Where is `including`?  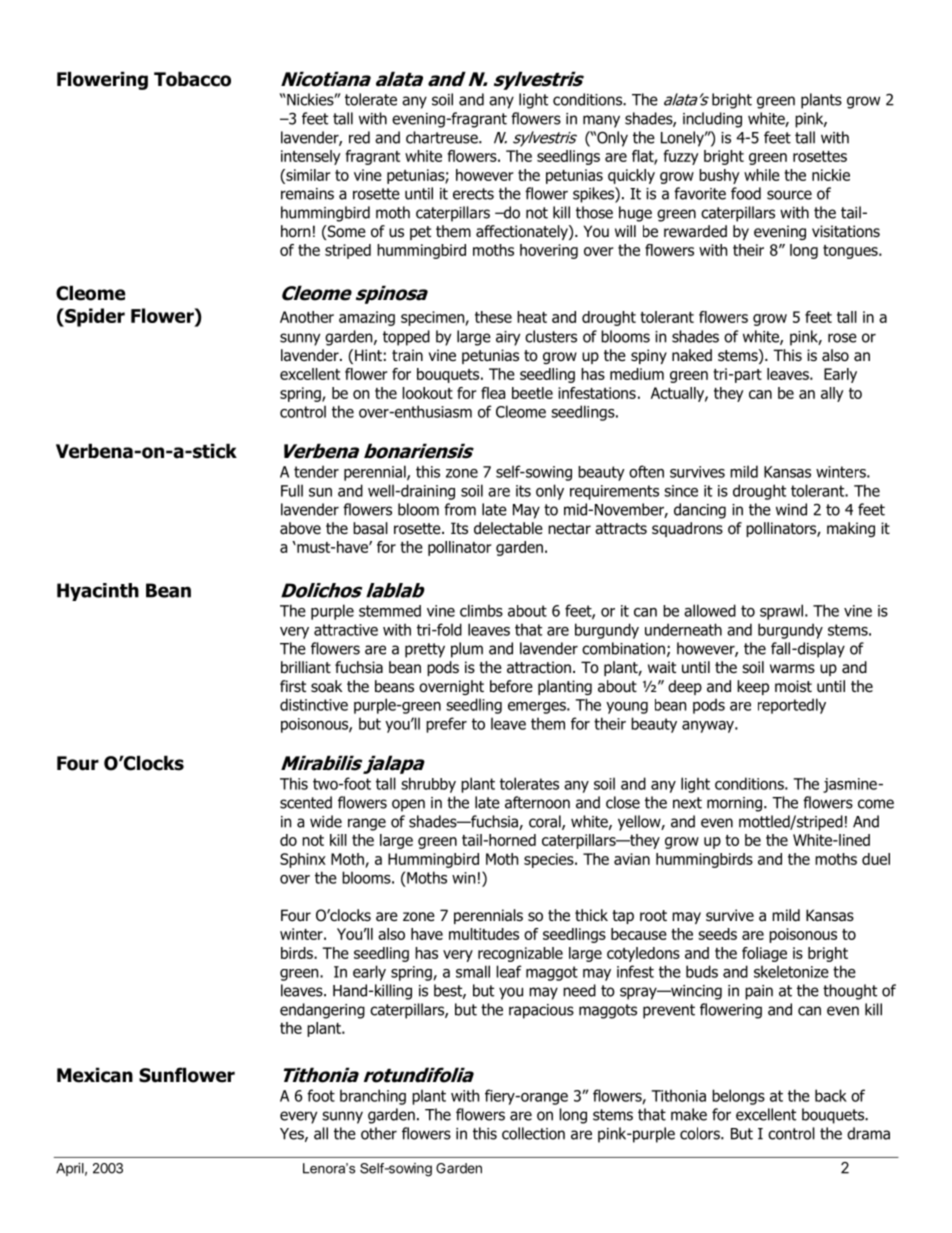 including is located at coordinates (712, 120).
